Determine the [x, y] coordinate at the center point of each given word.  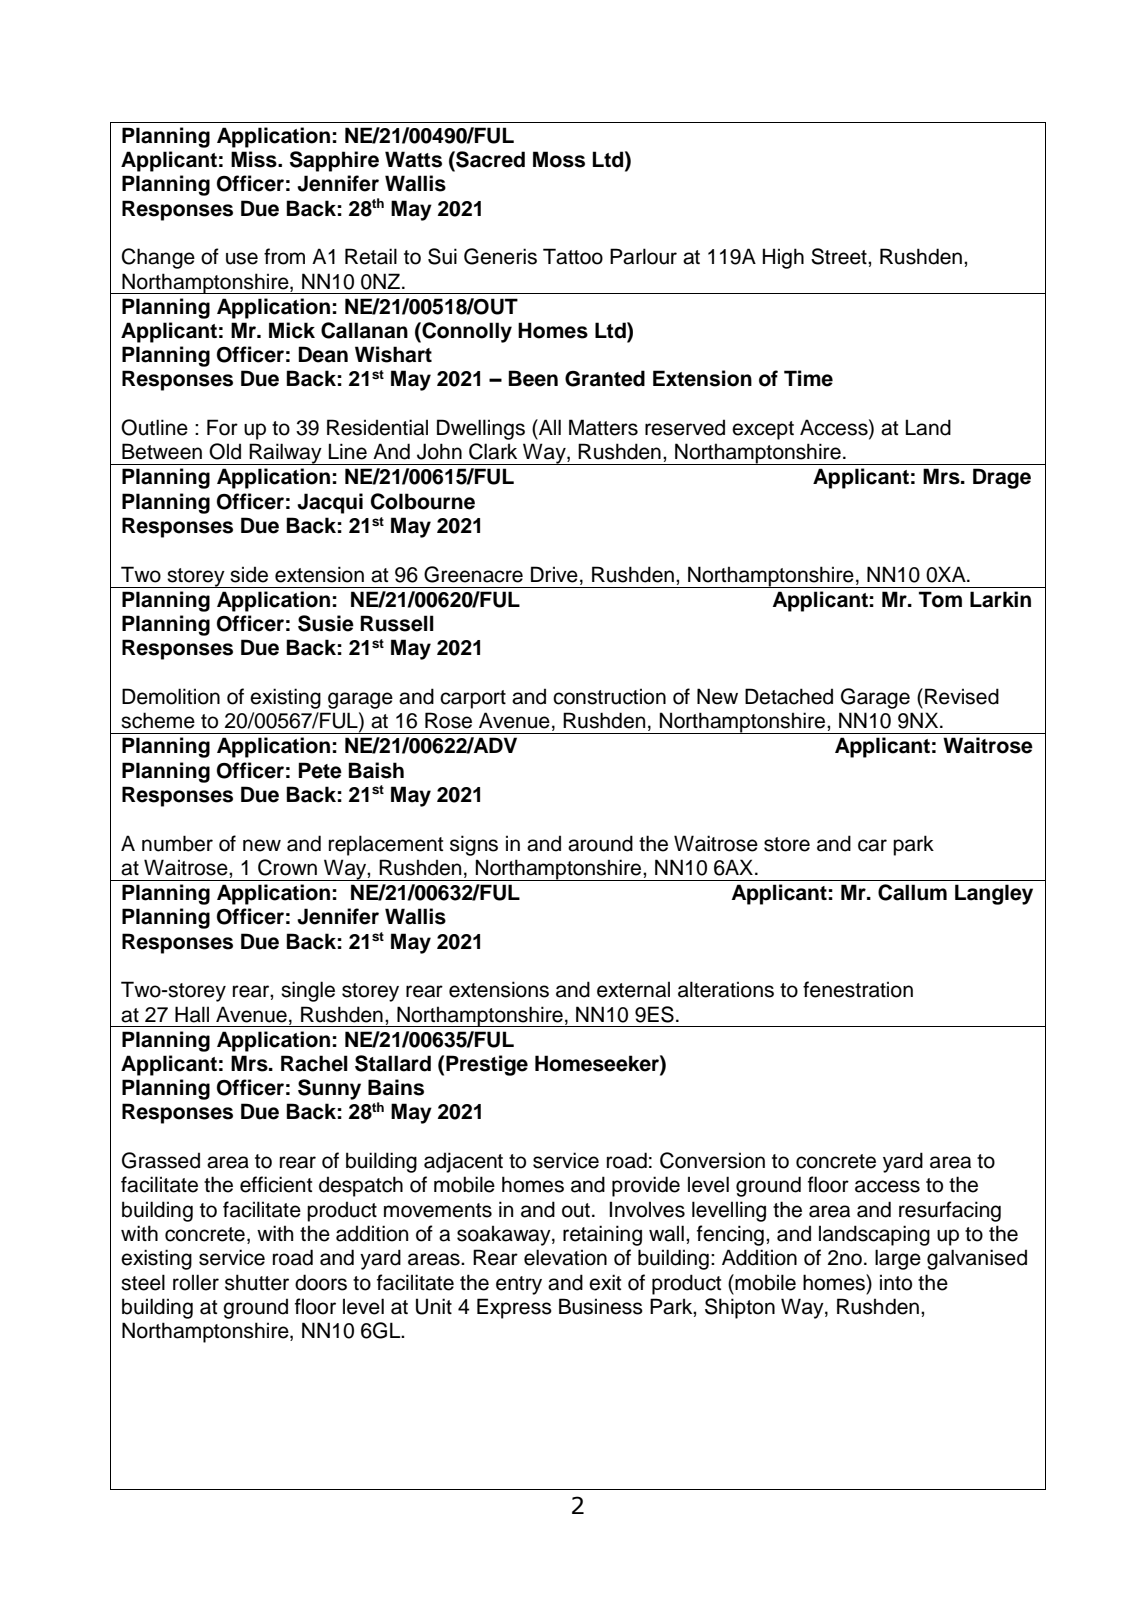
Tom [940, 599]
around [600, 843]
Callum [912, 892]
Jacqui [330, 503]
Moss [559, 159]
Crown [287, 867]
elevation [565, 1257]
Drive [554, 574]
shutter [257, 1282]
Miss [255, 159]
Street [840, 256]
